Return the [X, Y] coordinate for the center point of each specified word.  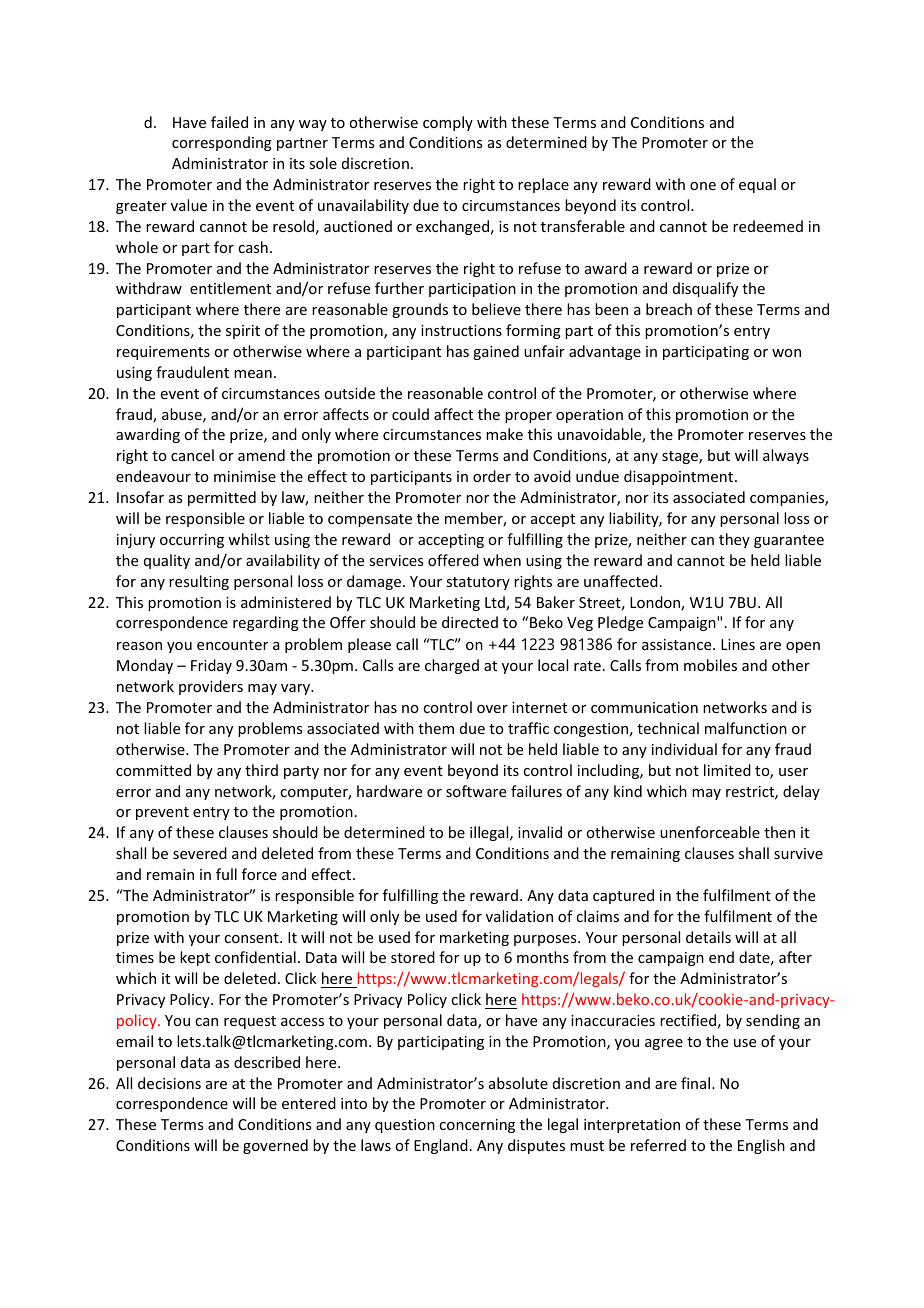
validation [519, 916]
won [786, 353]
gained [496, 352]
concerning [477, 1126]
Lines [738, 644]
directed [470, 622]
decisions [169, 1083]
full [226, 874]
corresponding [222, 143]
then [779, 832]
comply [448, 123]
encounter [232, 645]
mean [253, 374]
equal [757, 185]
